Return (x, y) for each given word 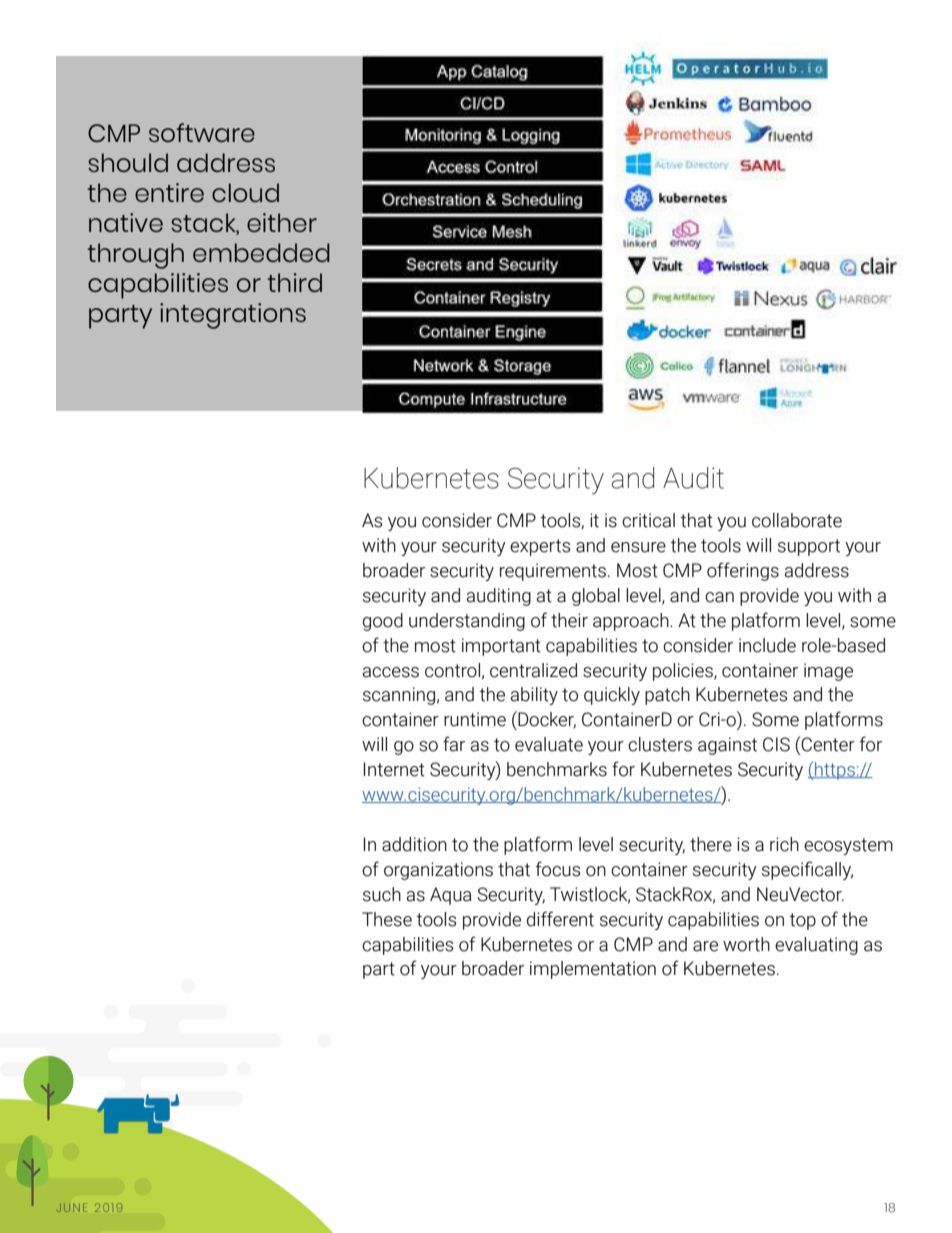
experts (540, 547)
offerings (743, 571)
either (282, 222)
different (560, 919)
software (202, 132)
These (387, 919)
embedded (261, 252)
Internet (394, 769)
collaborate (797, 520)
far (454, 744)
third (294, 282)
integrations (233, 316)
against (727, 746)
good (383, 622)
